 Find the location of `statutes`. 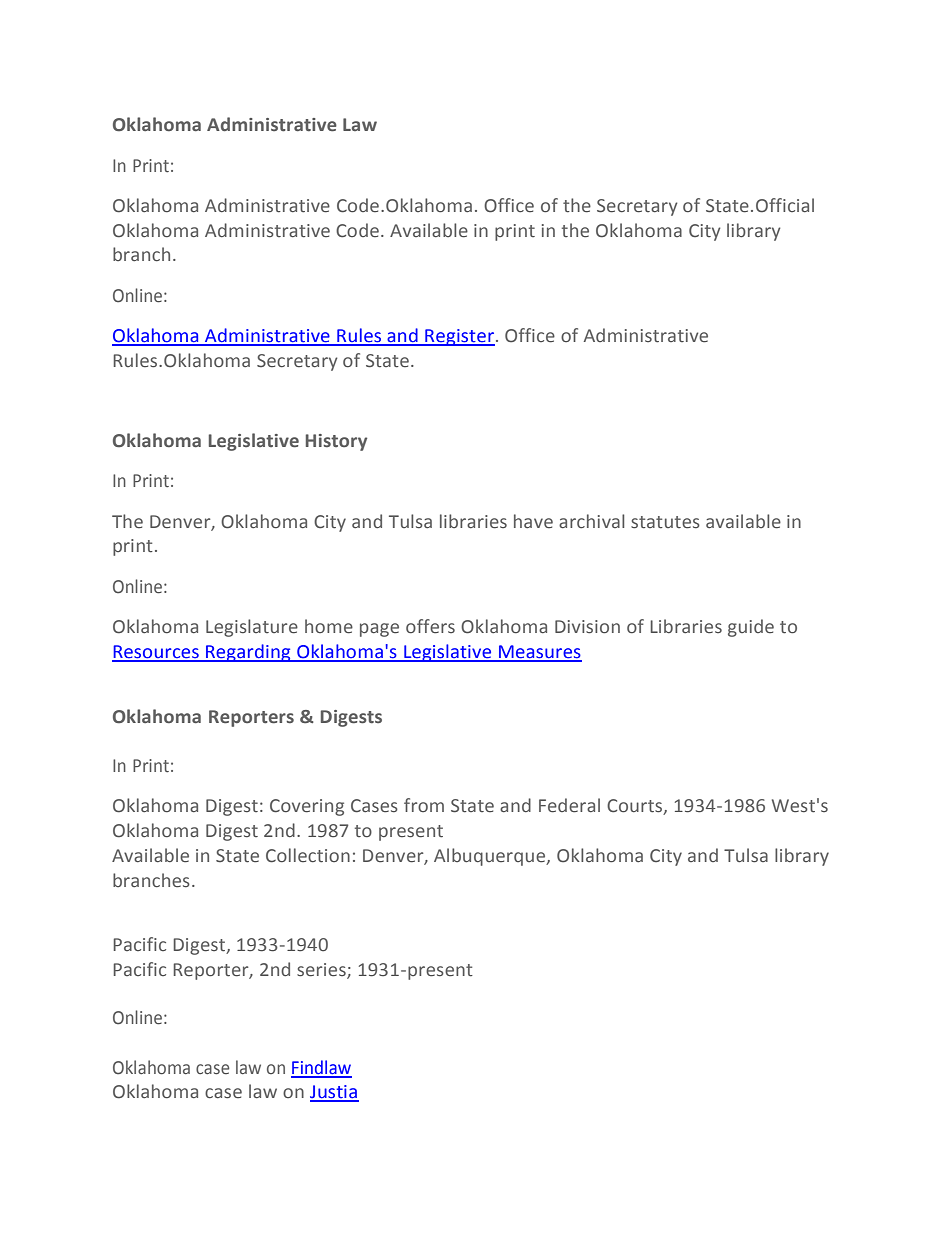

statutes is located at coordinates (665, 522).
